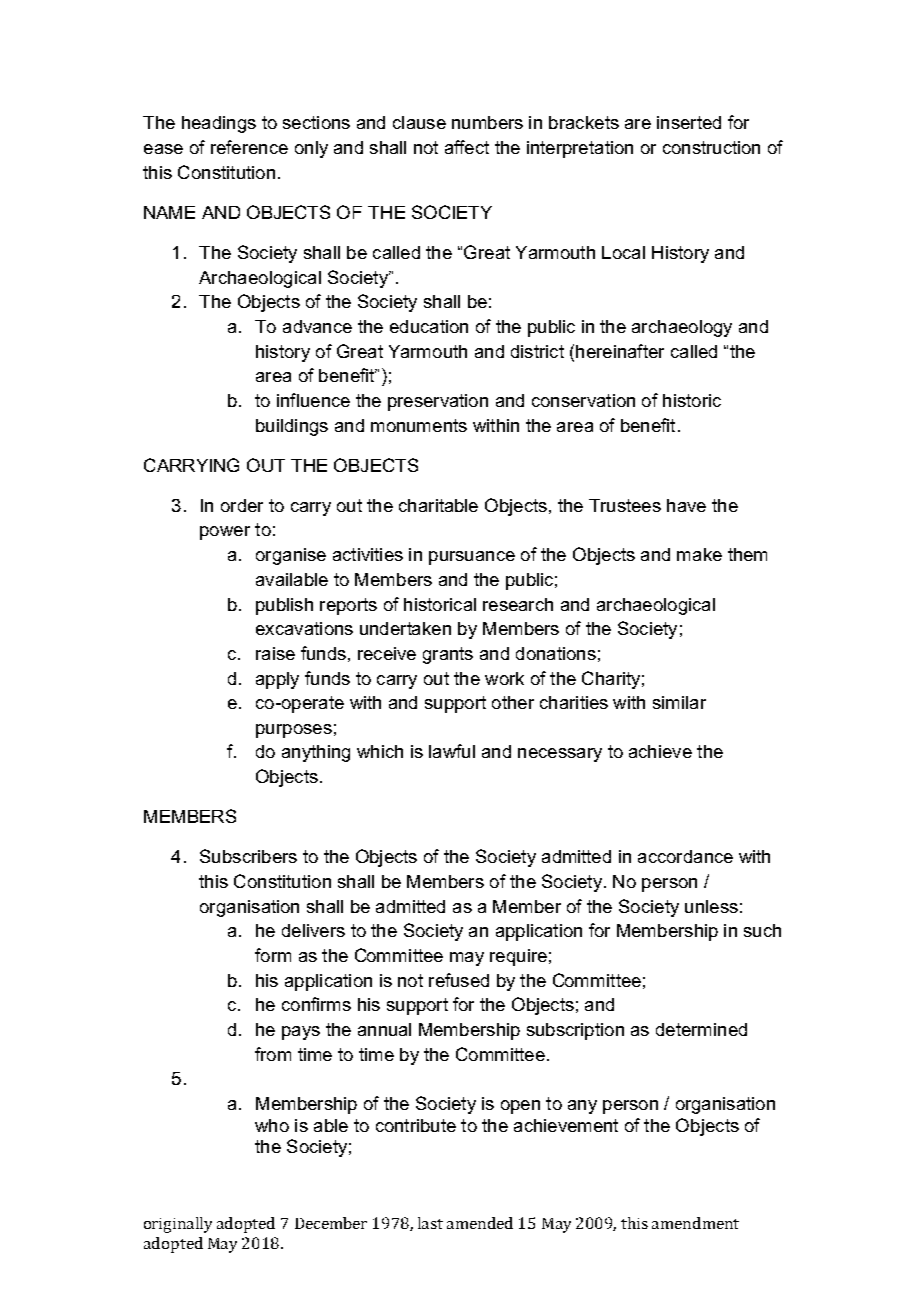  Describe the element at coordinates (438, 402) in the screenshot. I see `preservation` at that location.
